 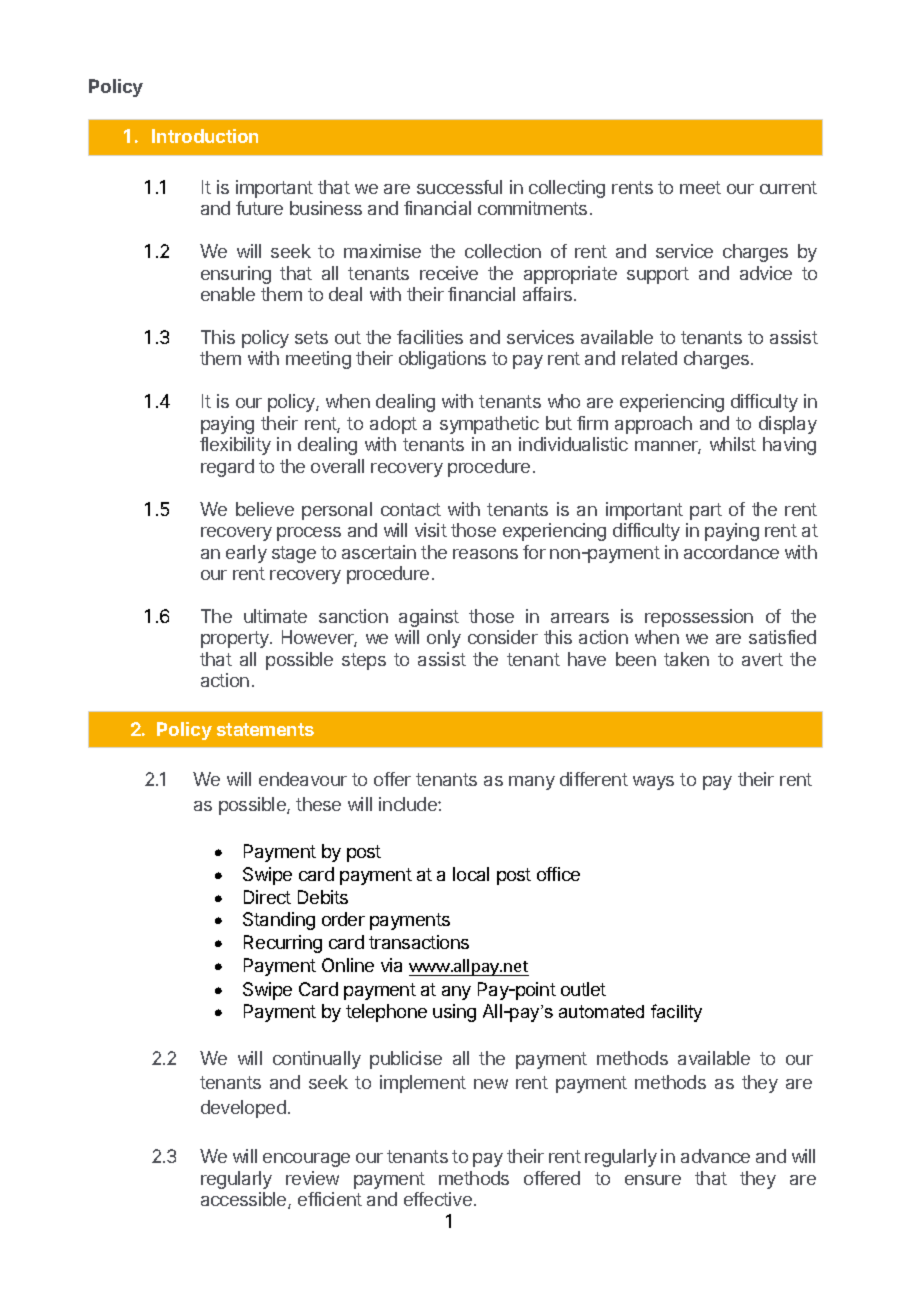 I want to click on obligations, so click(x=442, y=360).
